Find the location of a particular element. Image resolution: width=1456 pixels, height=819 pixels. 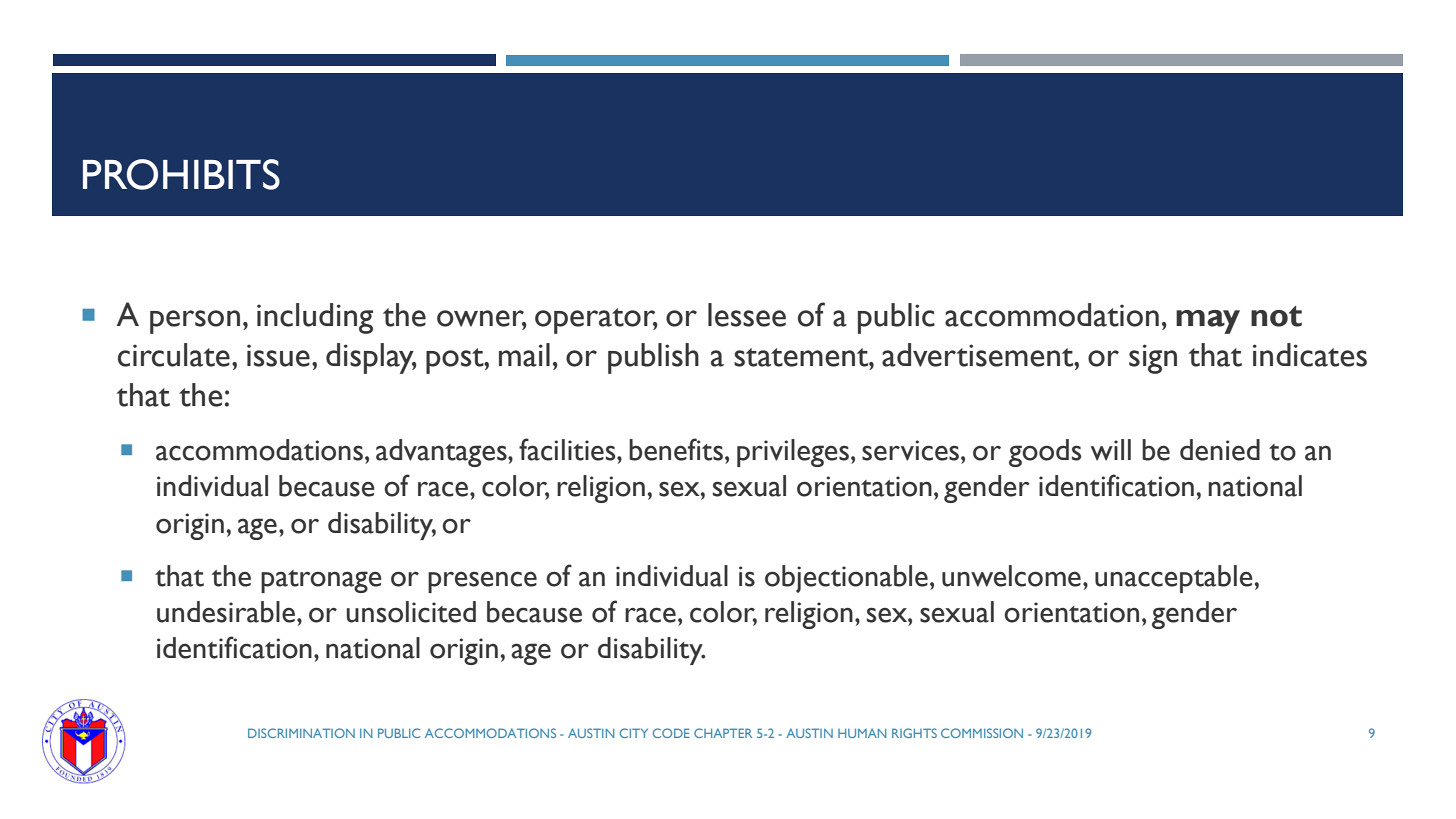

unacceptable is located at coordinates (1174, 579).
